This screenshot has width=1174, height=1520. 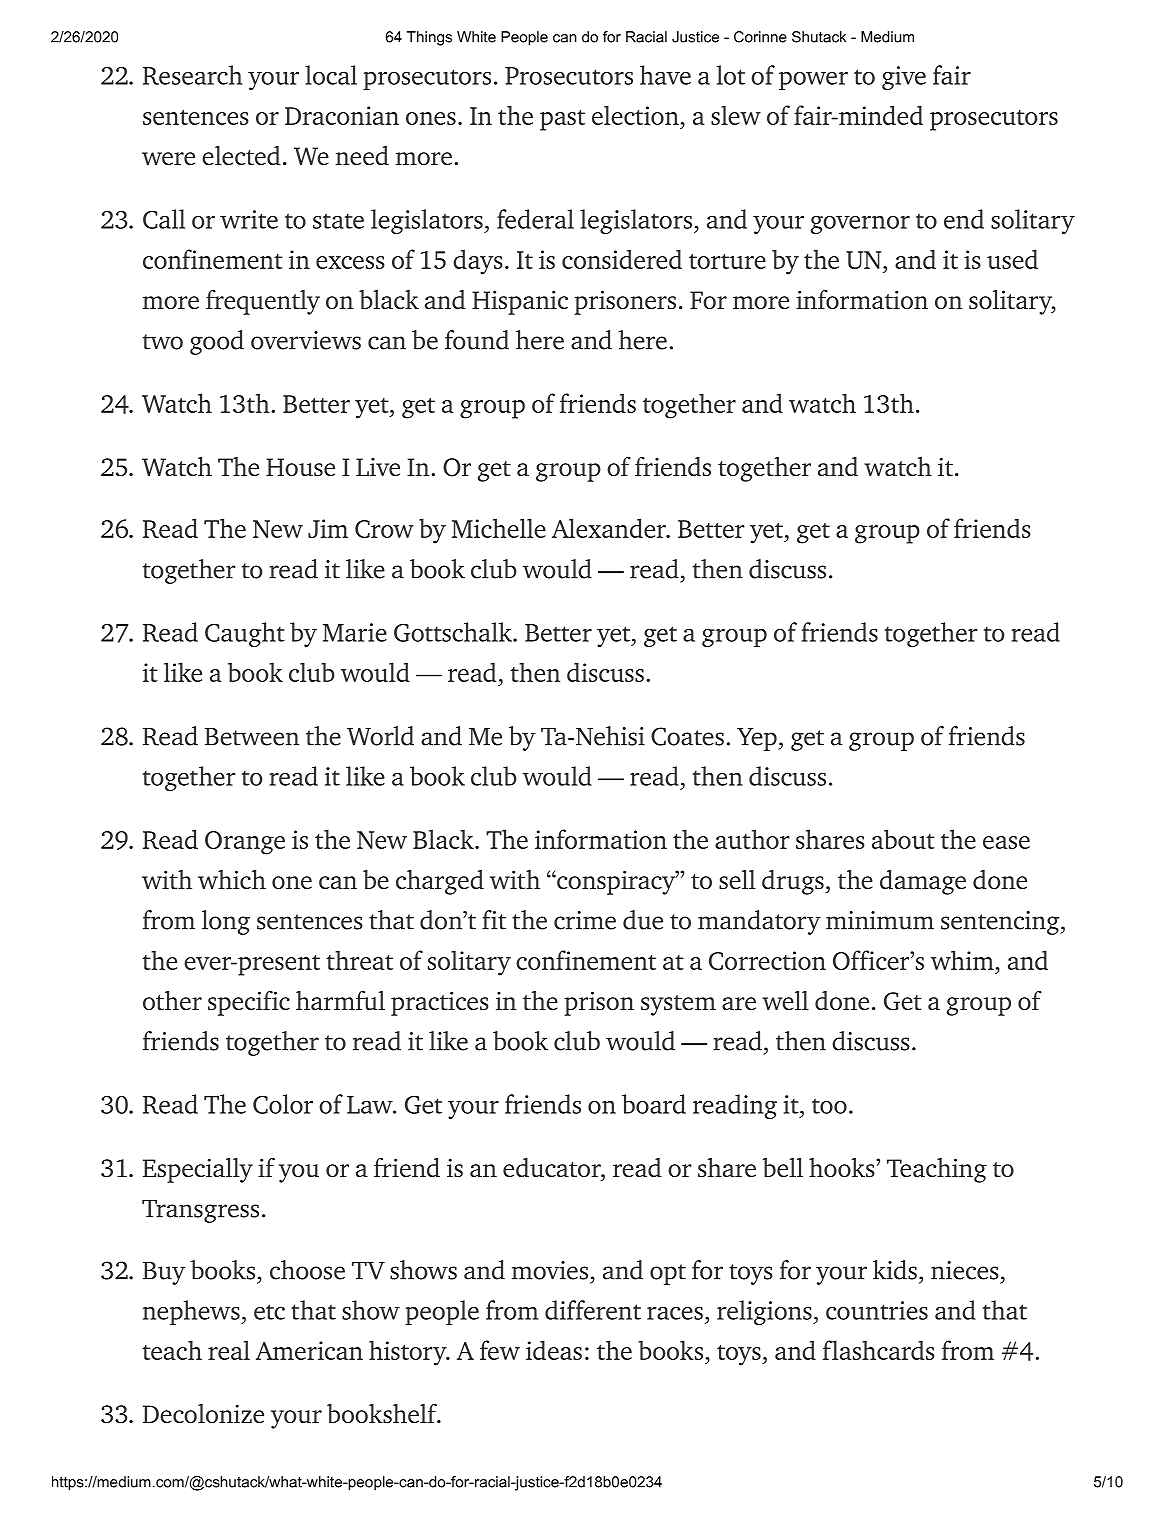 I want to click on local, so click(x=331, y=75).
